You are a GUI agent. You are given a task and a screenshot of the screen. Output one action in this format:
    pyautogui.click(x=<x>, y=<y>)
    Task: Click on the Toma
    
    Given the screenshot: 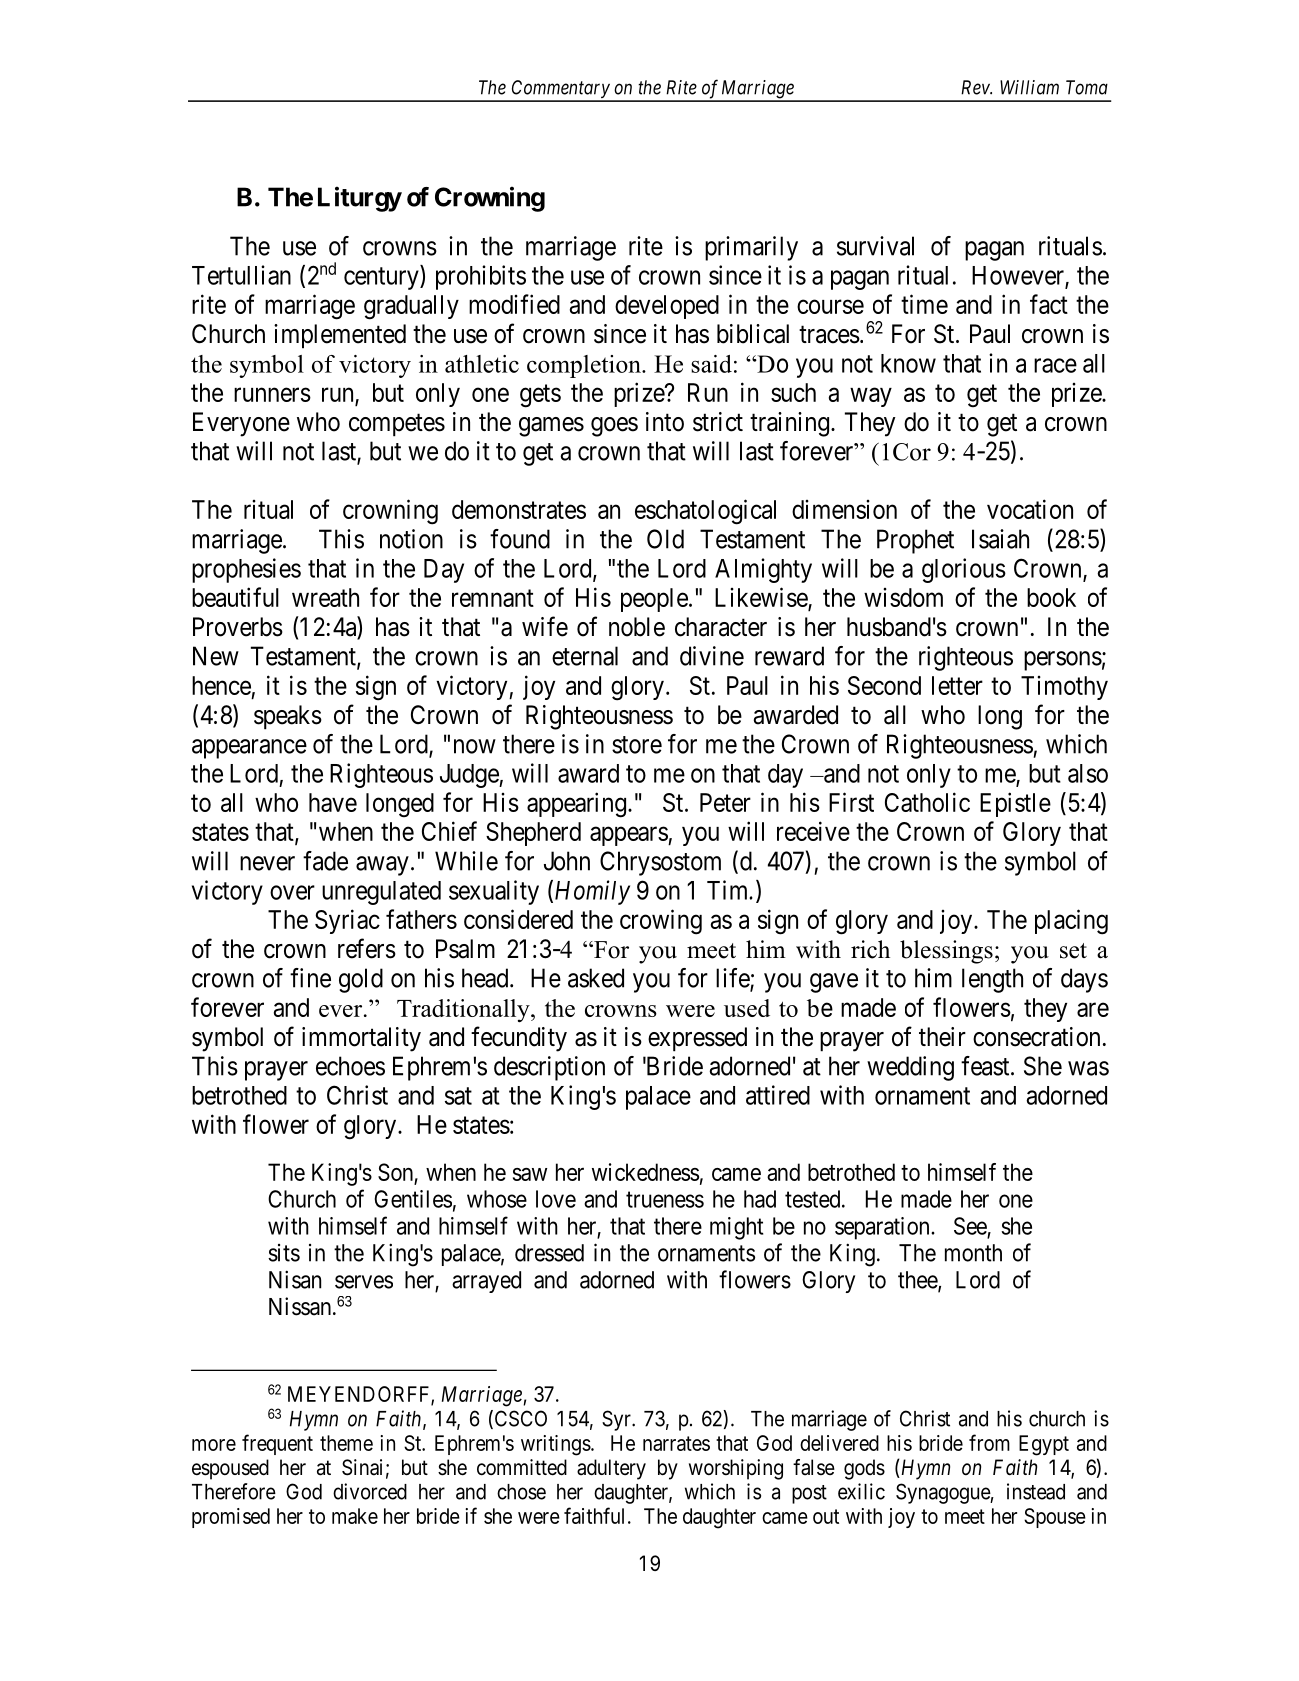 What is the action you would take?
    pyautogui.click(x=1087, y=87)
